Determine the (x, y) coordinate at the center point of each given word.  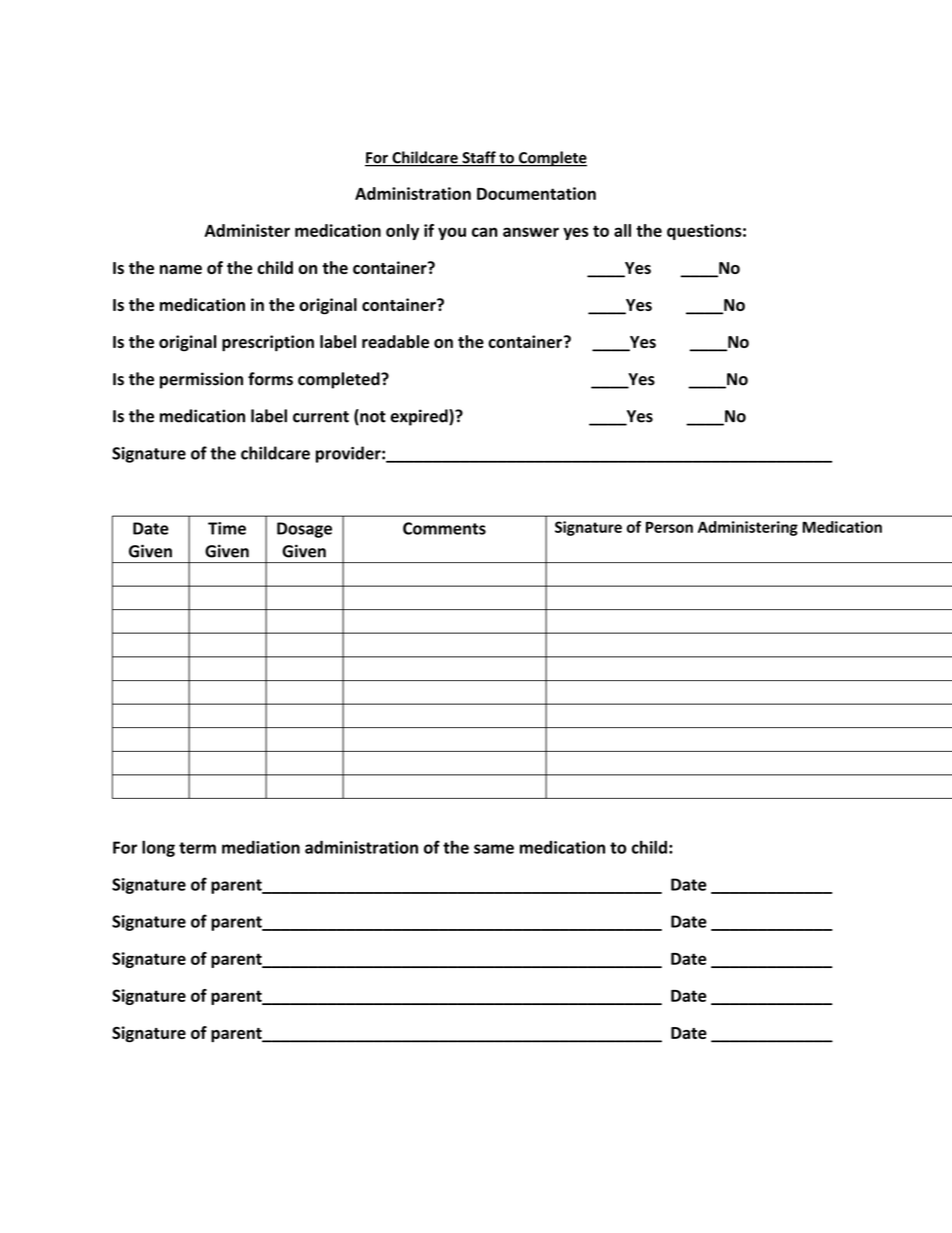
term (197, 848)
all (622, 230)
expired (420, 417)
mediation (261, 847)
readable (395, 341)
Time (227, 528)
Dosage (304, 530)
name (181, 269)
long (158, 848)
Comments (444, 528)
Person (669, 527)
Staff (479, 158)
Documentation (536, 193)
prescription (268, 343)
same (494, 849)
